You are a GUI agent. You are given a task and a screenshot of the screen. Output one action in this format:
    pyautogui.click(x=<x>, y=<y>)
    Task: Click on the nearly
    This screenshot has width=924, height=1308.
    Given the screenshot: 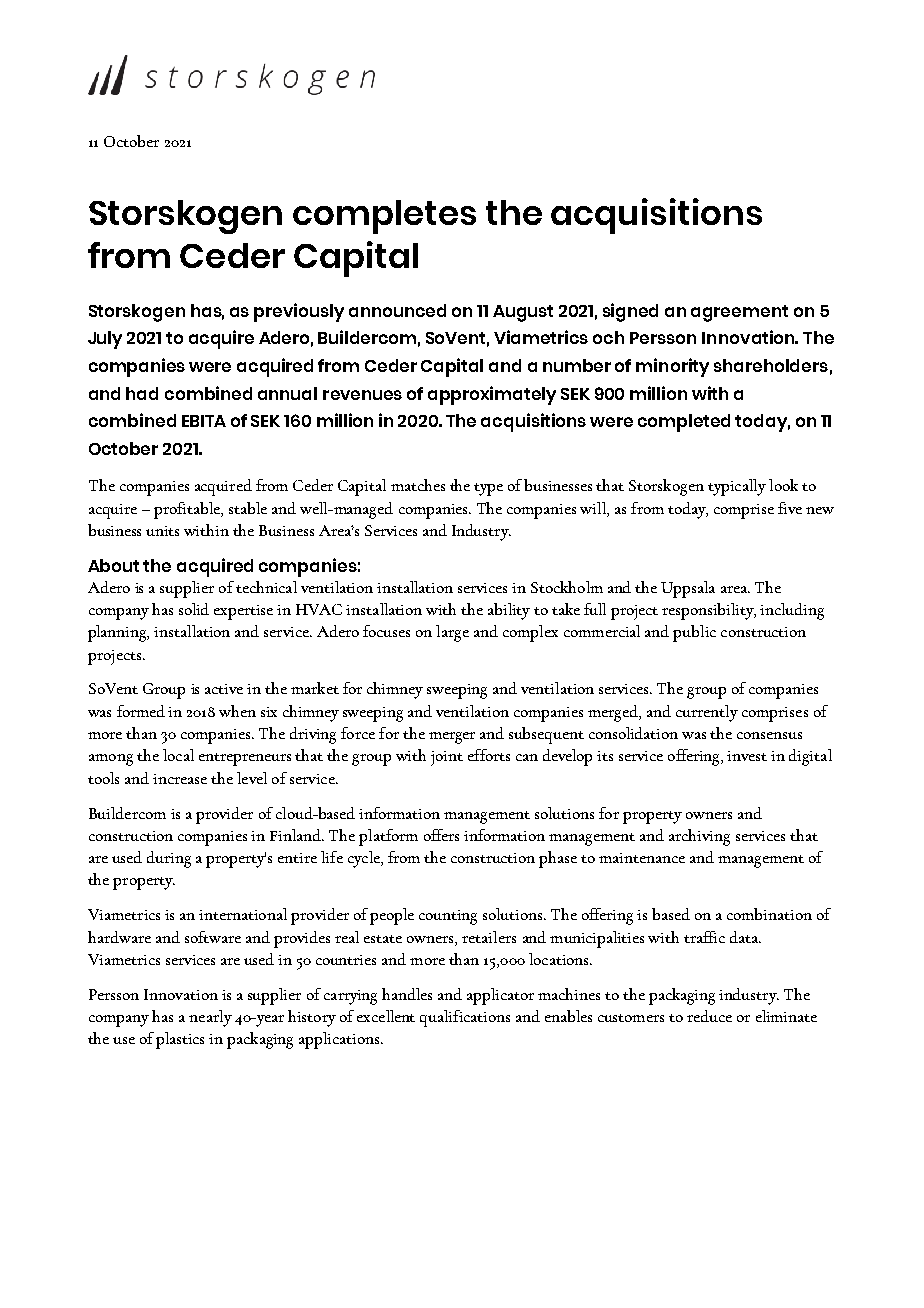 What is the action you would take?
    pyautogui.click(x=210, y=1018)
